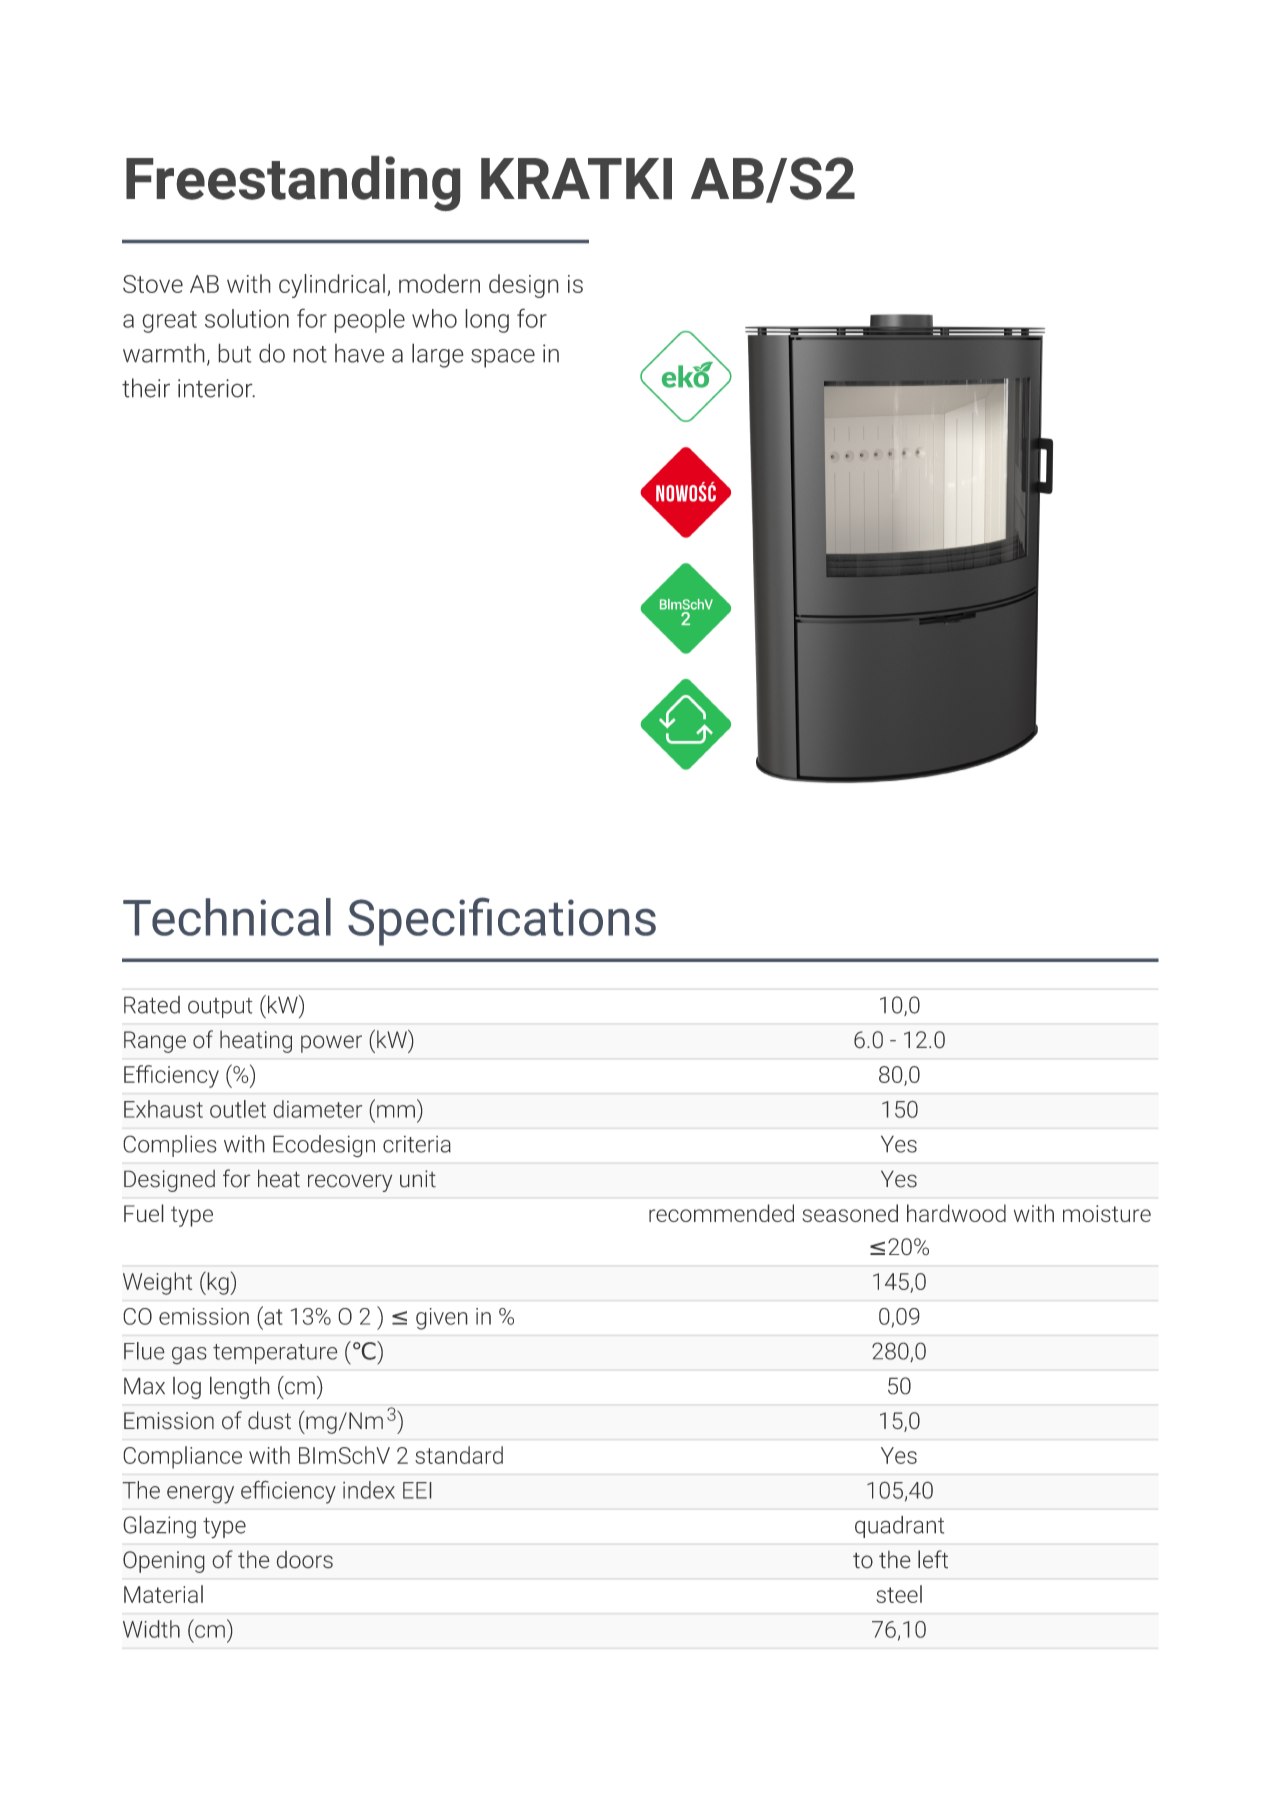 Image resolution: width=1282 pixels, height=1815 pixels. I want to click on hardwood, so click(956, 1213).
